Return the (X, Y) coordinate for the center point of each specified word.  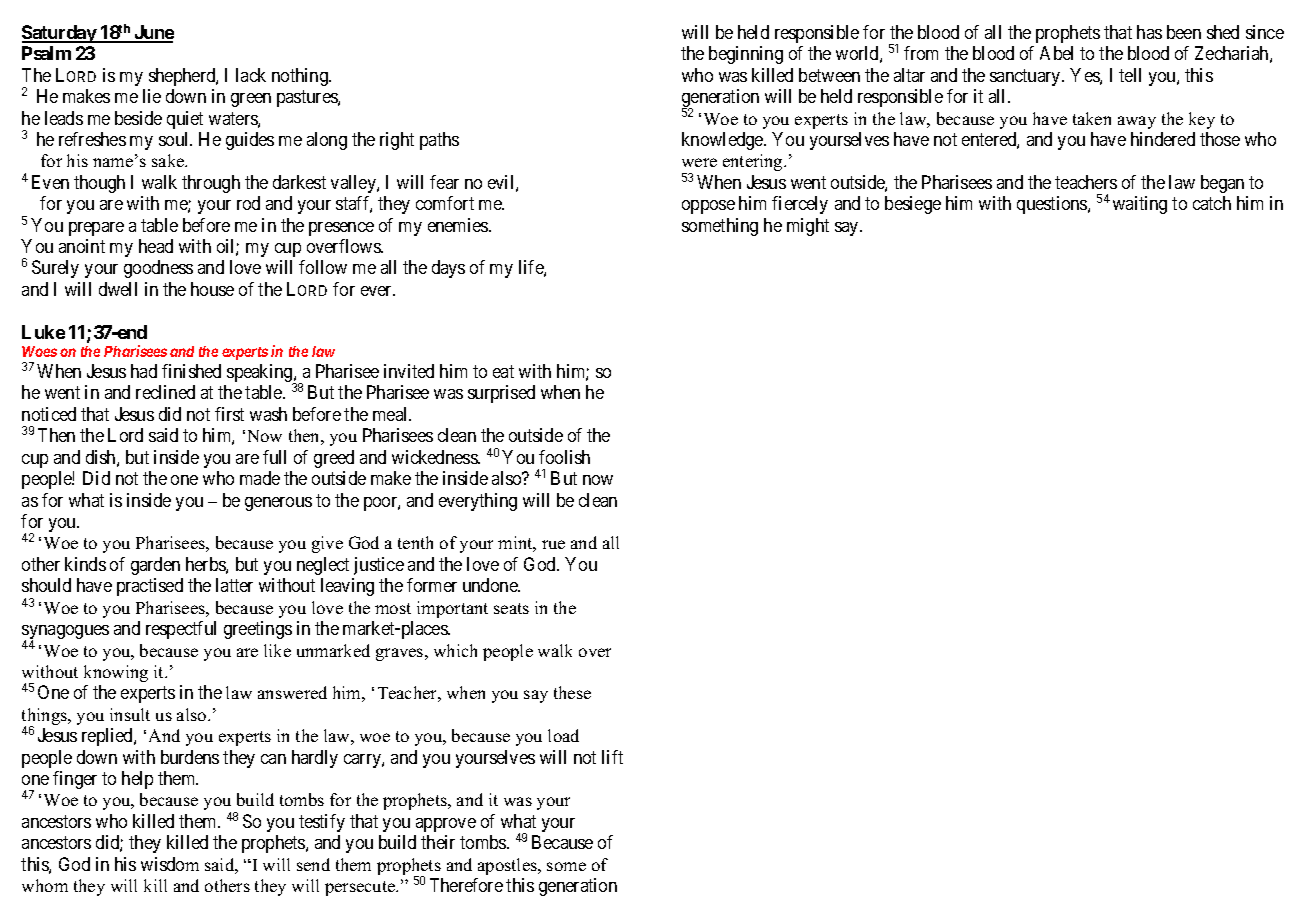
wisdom (170, 864)
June (153, 33)
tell (1130, 75)
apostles (508, 866)
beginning (746, 55)
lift (612, 757)
